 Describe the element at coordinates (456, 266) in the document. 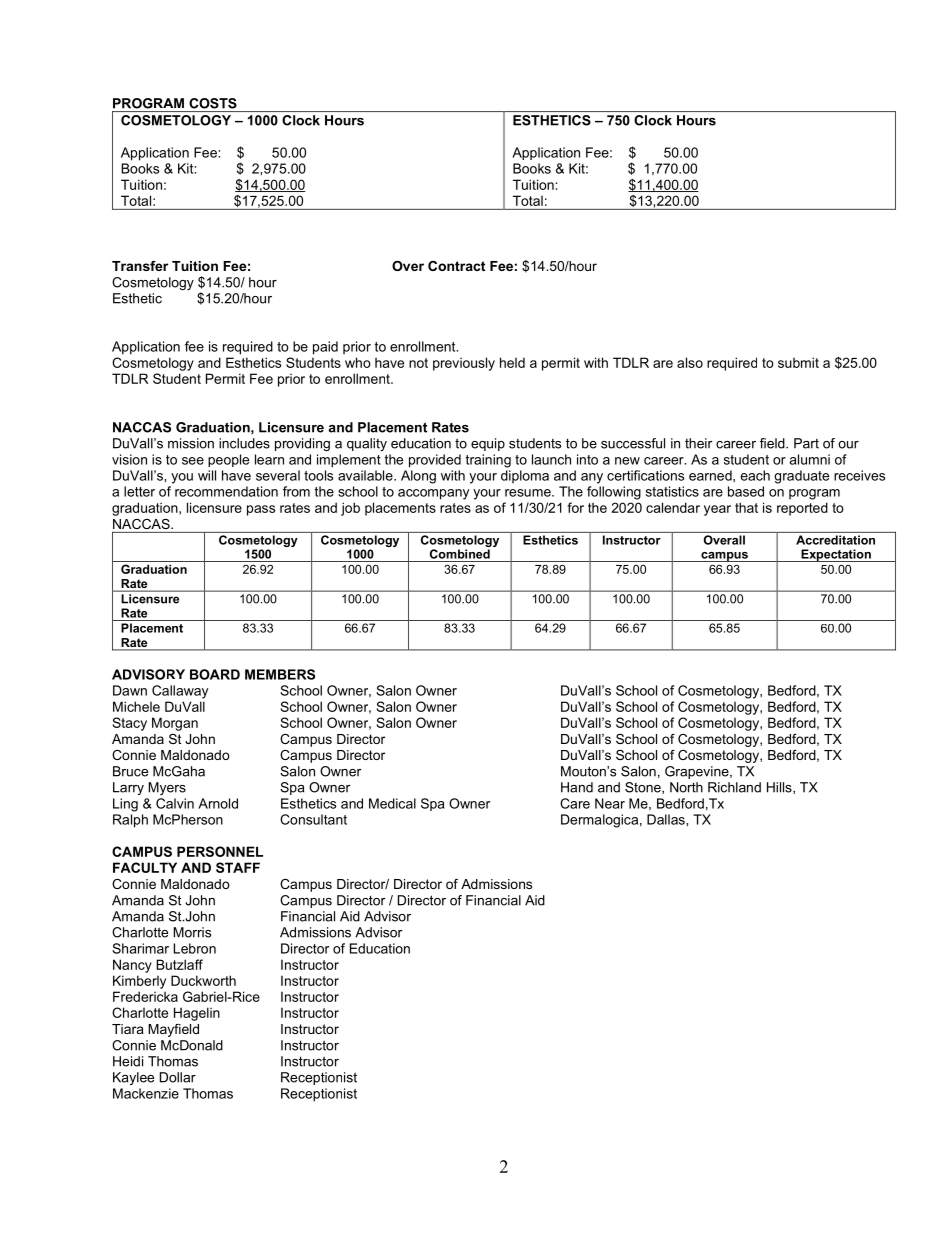

I see `Contract` at that location.
